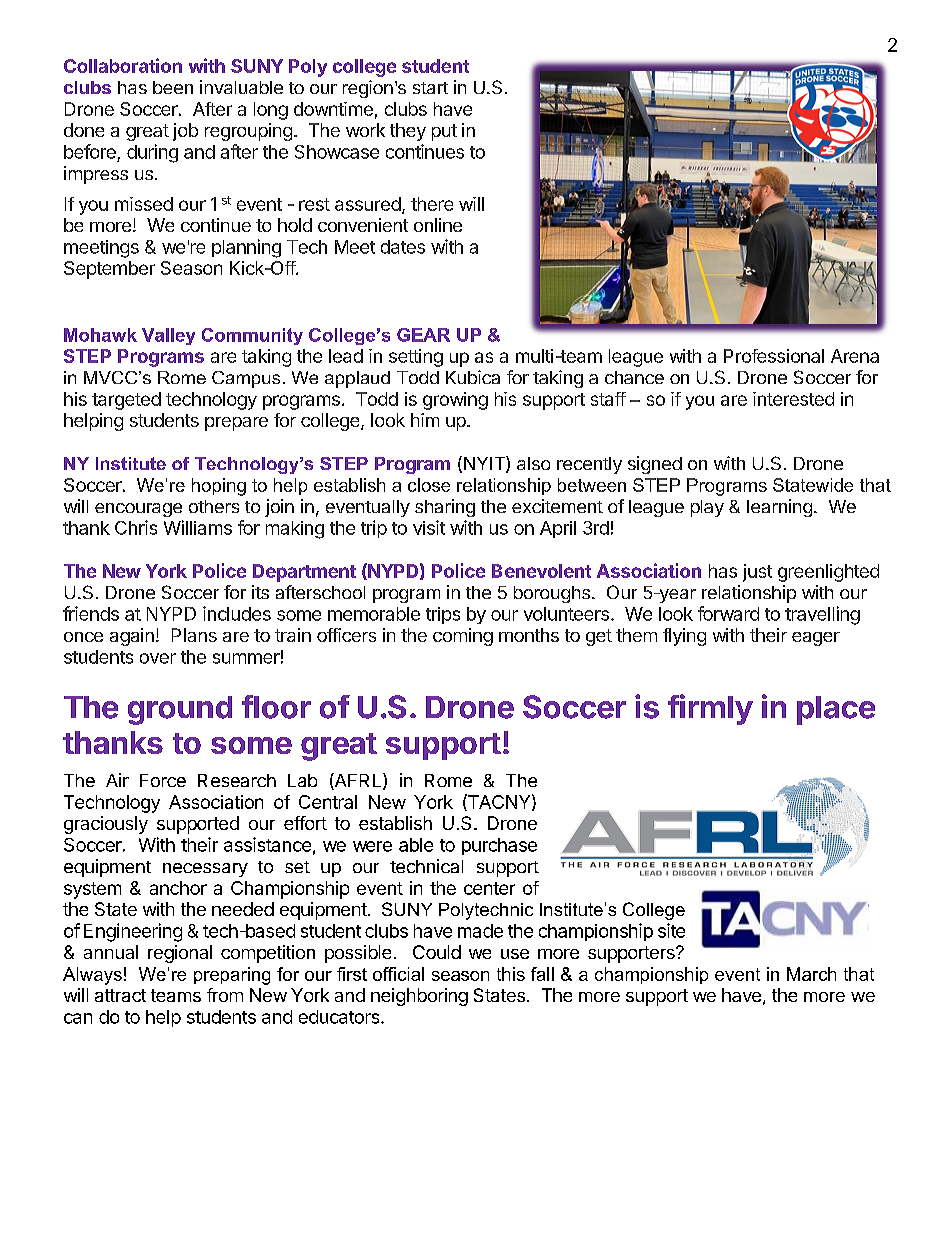  Describe the element at coordinates (419, 997) in the image. I see `neighboring` at that location.
